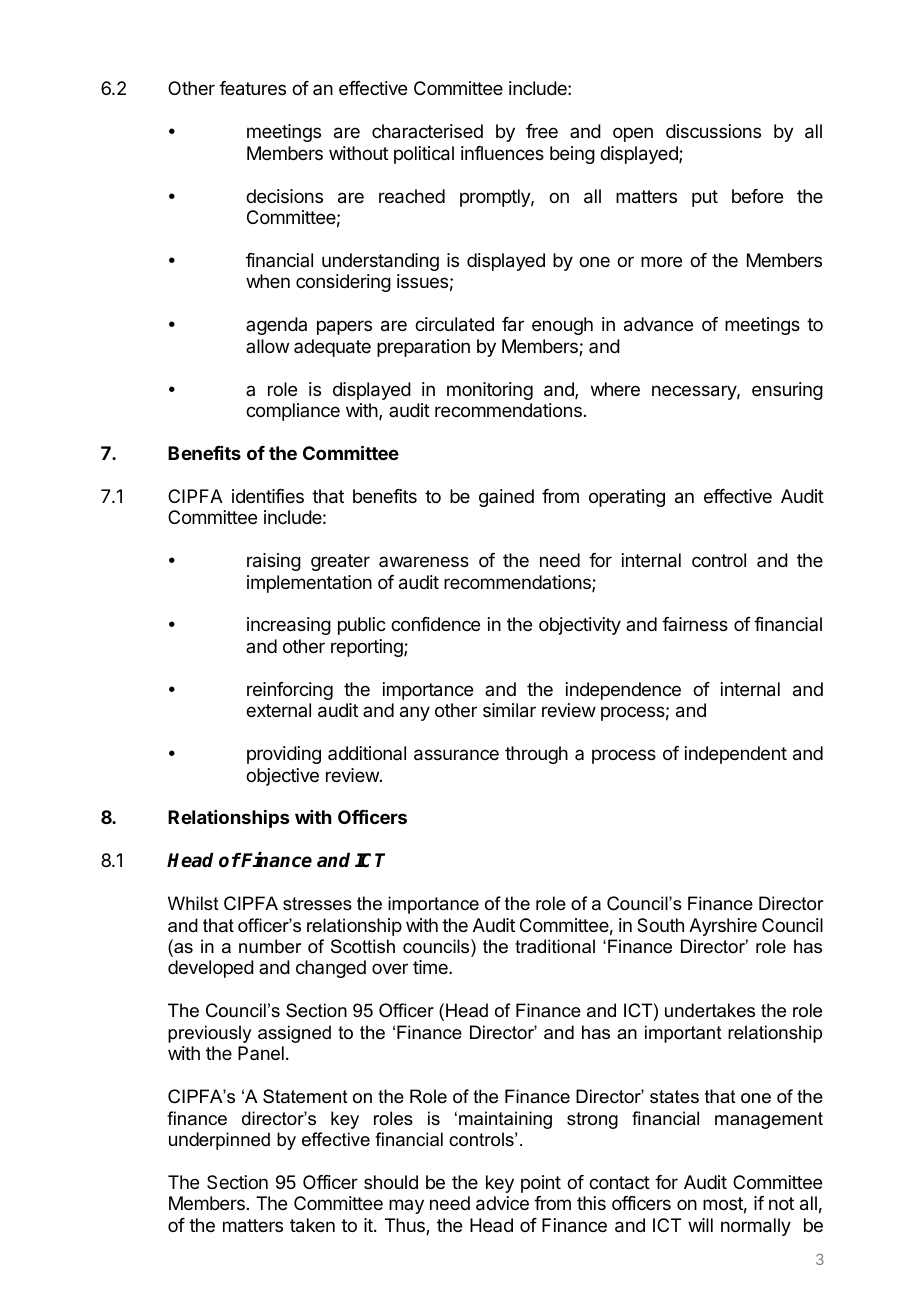  I want to click on influences, so click(502, 153).
